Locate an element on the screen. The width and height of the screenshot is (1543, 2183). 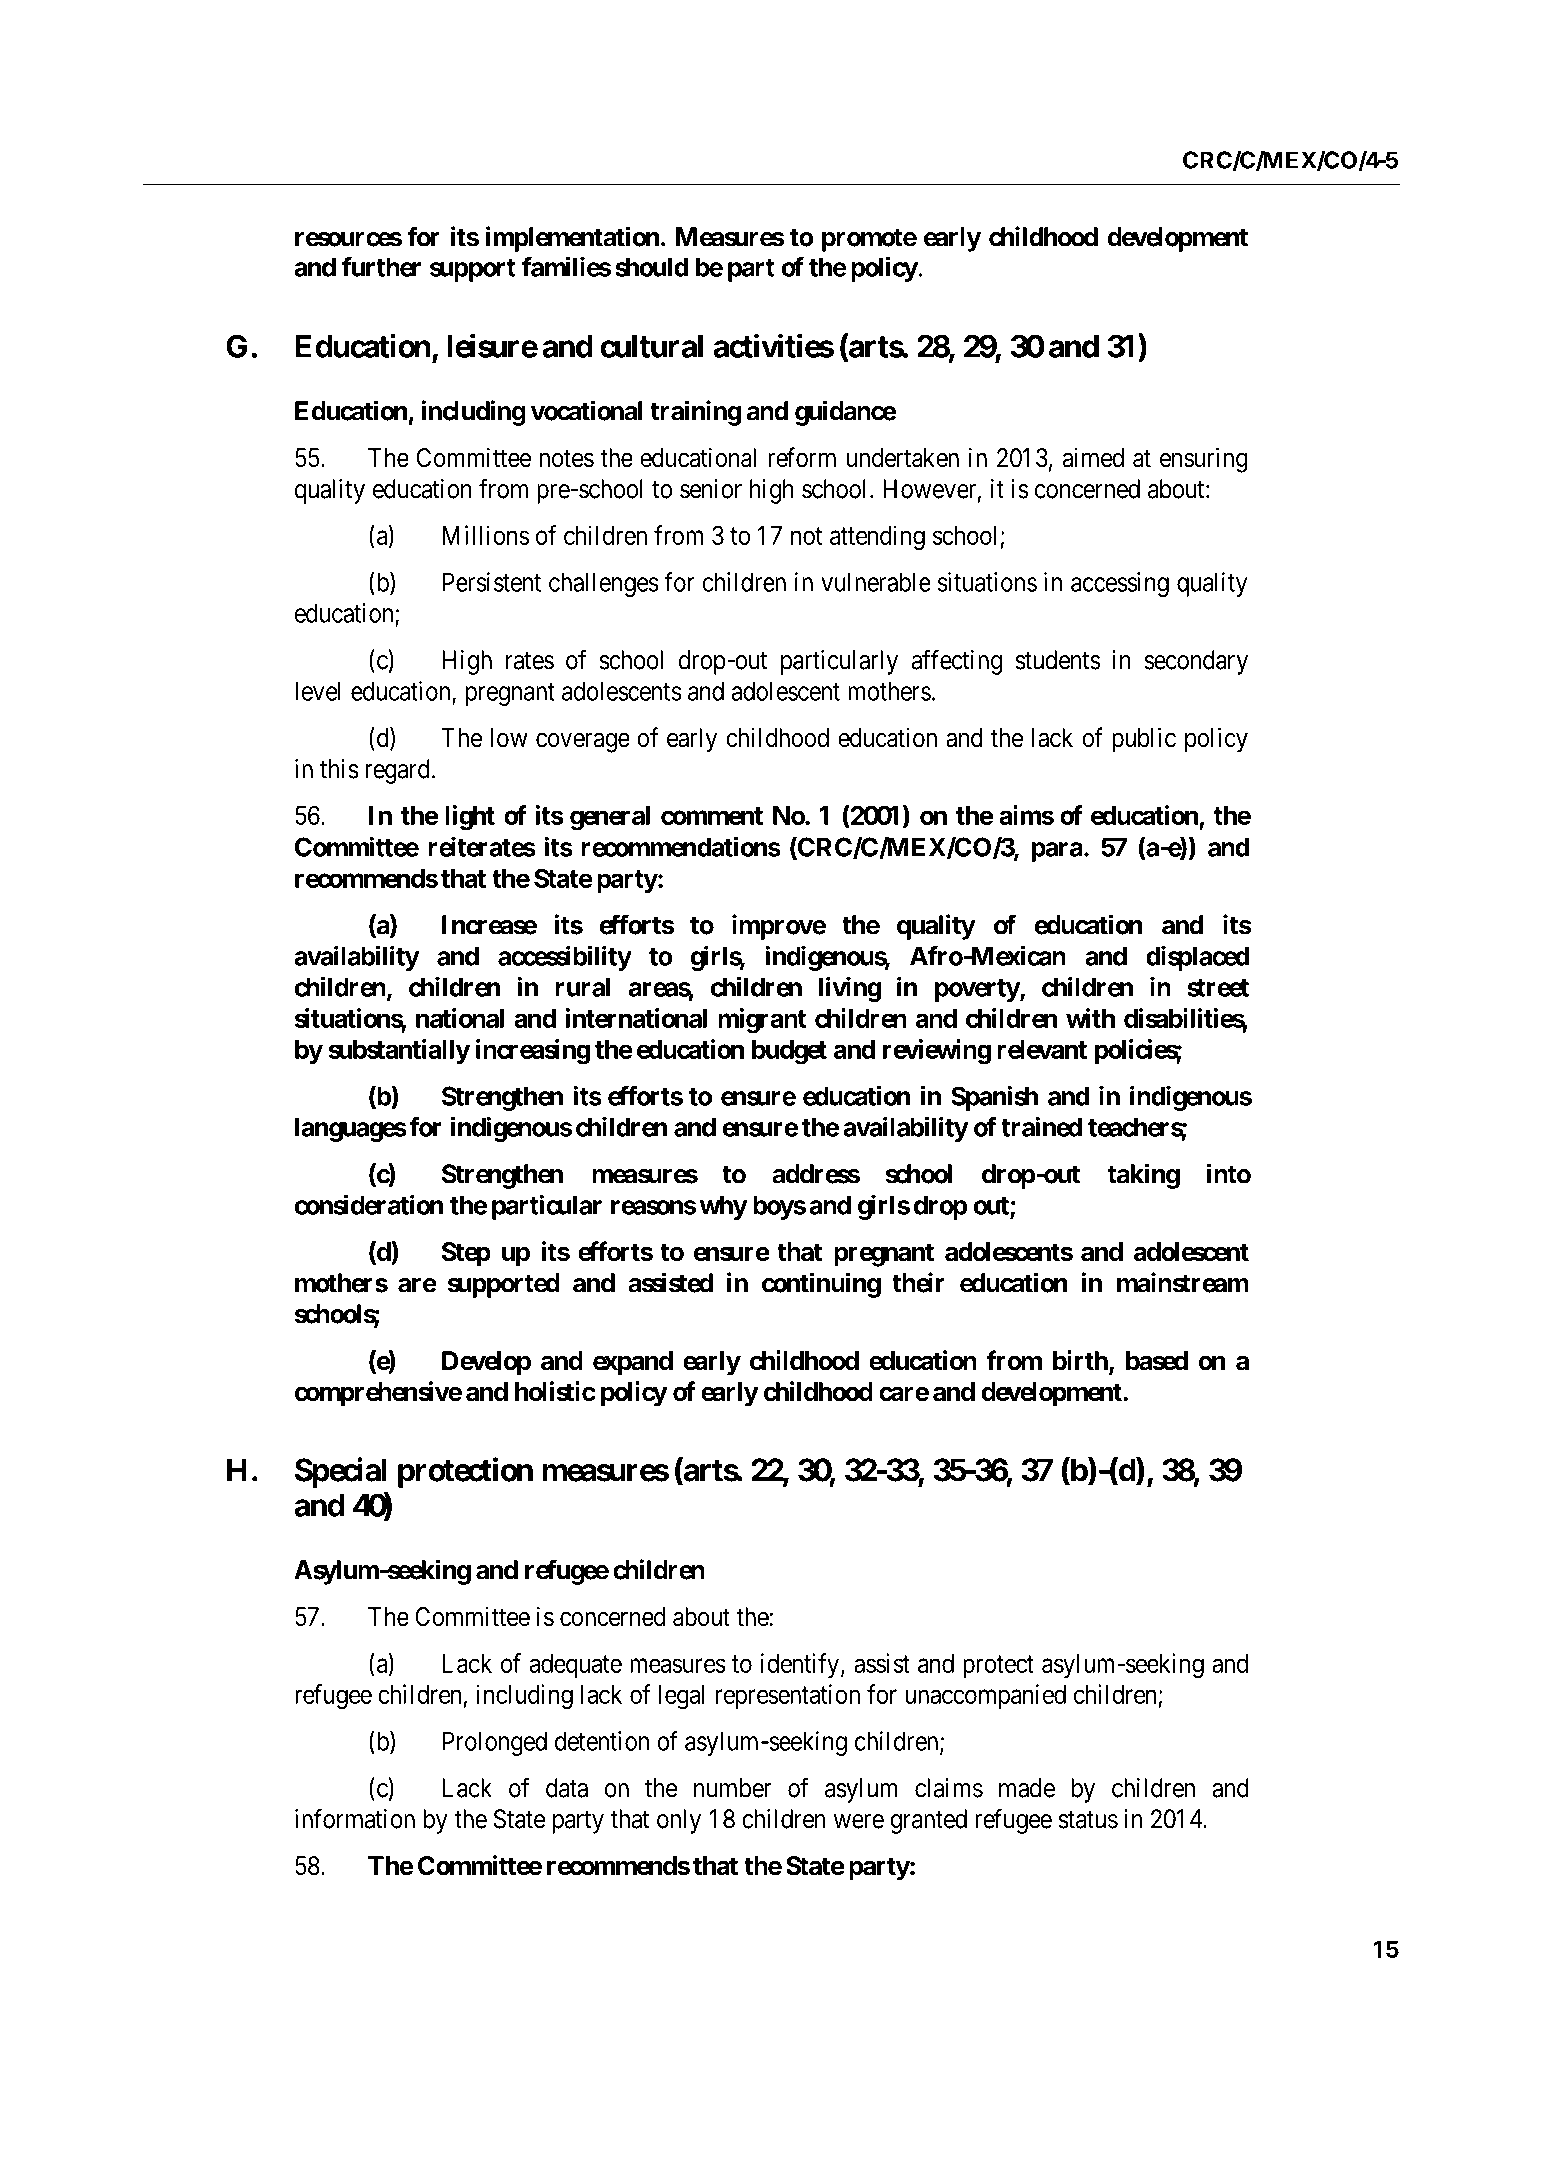
should is located at coordinates (652, 267).
